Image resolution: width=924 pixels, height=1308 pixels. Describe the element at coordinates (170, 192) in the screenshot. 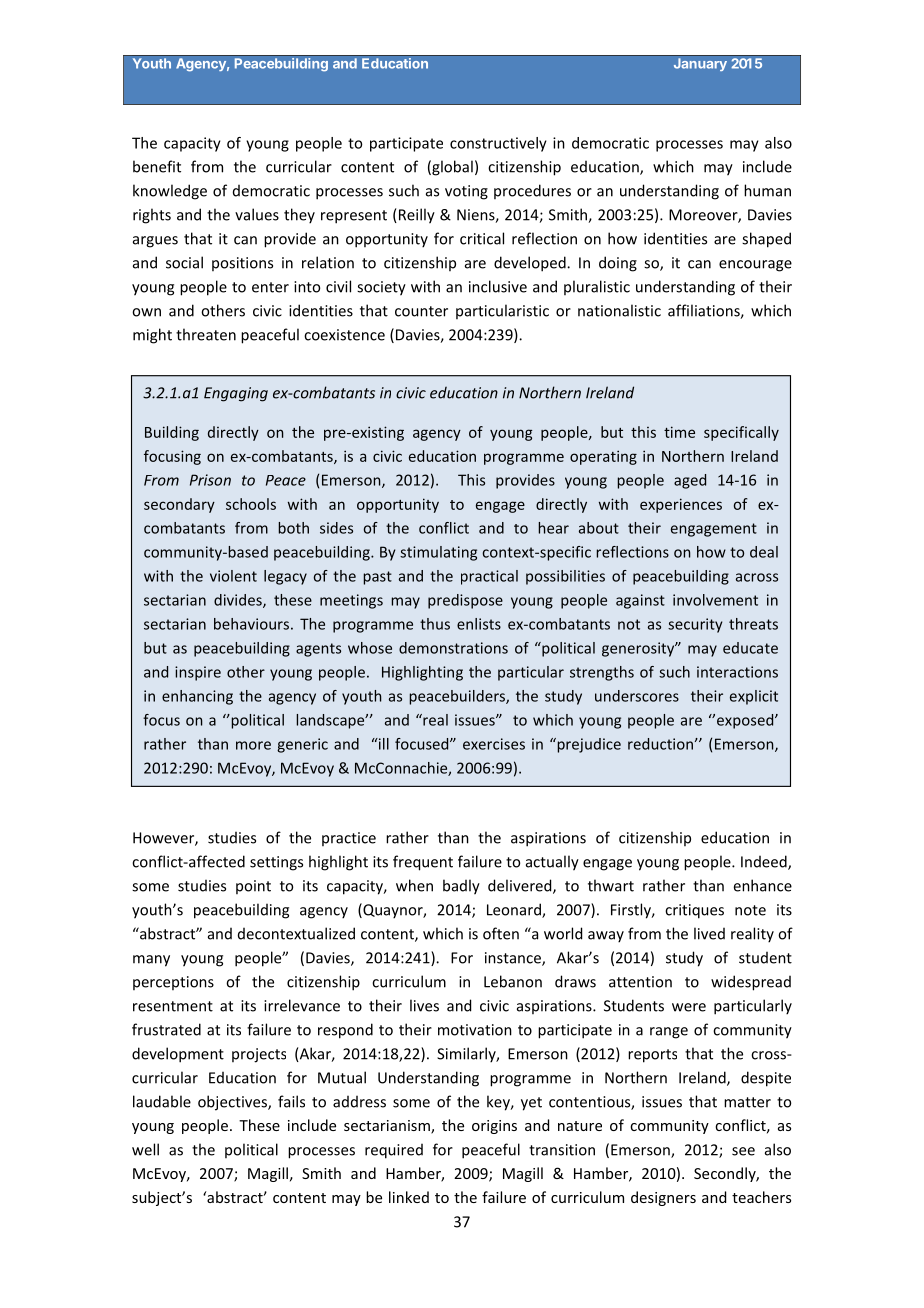

I see `knowledge` at that location.
